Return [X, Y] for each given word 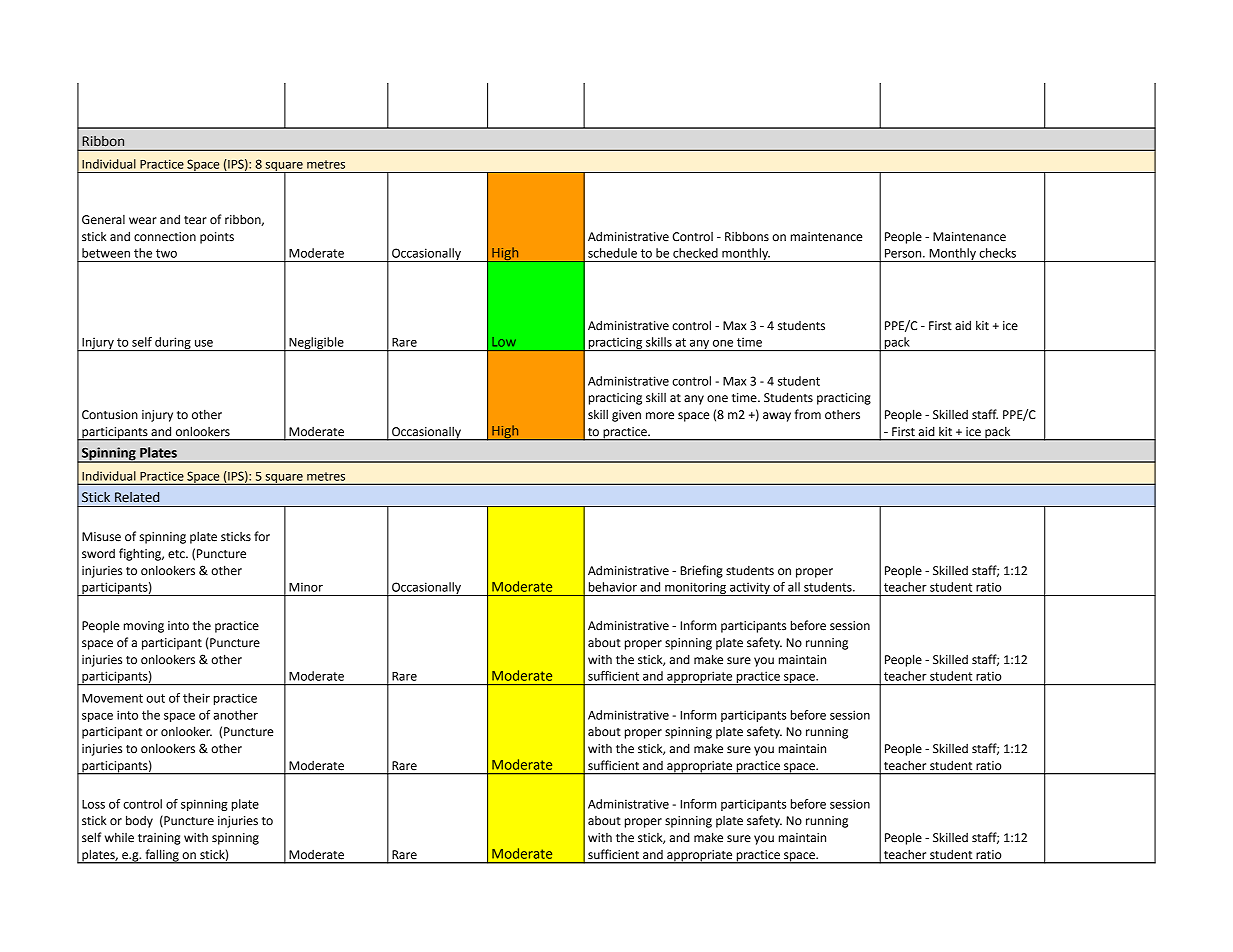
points [217, 238]
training [159, 839]
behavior [613, 587]
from [808, 414]
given [626, 416]
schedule [612, 253]
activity [750, 589]
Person [904, 253]
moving [144, 627]
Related [137, 497]
